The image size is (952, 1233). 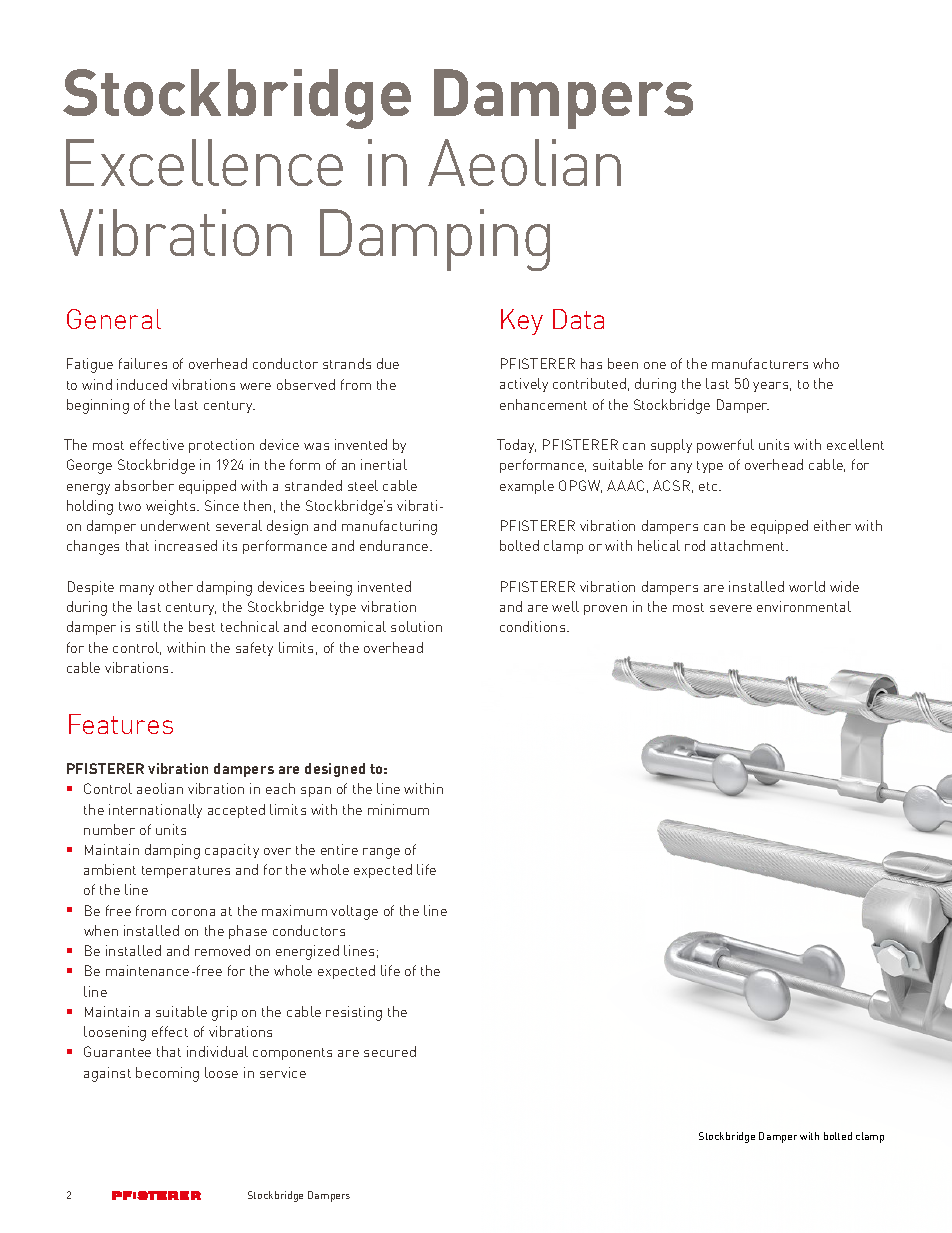 I want to click on individual, so click(x=217, y=1051).
